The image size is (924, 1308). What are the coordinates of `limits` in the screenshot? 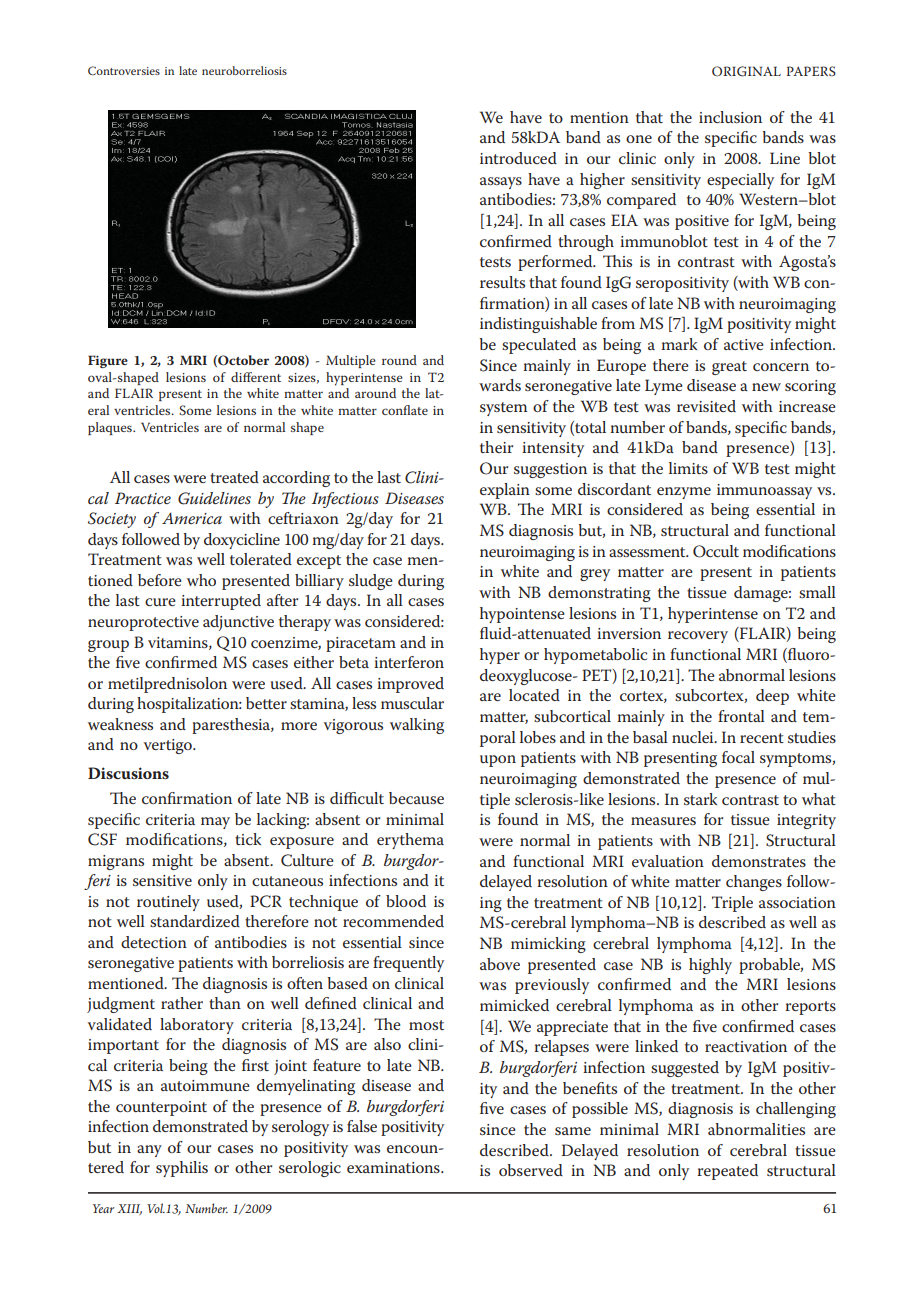 It's located at (688, 468).
